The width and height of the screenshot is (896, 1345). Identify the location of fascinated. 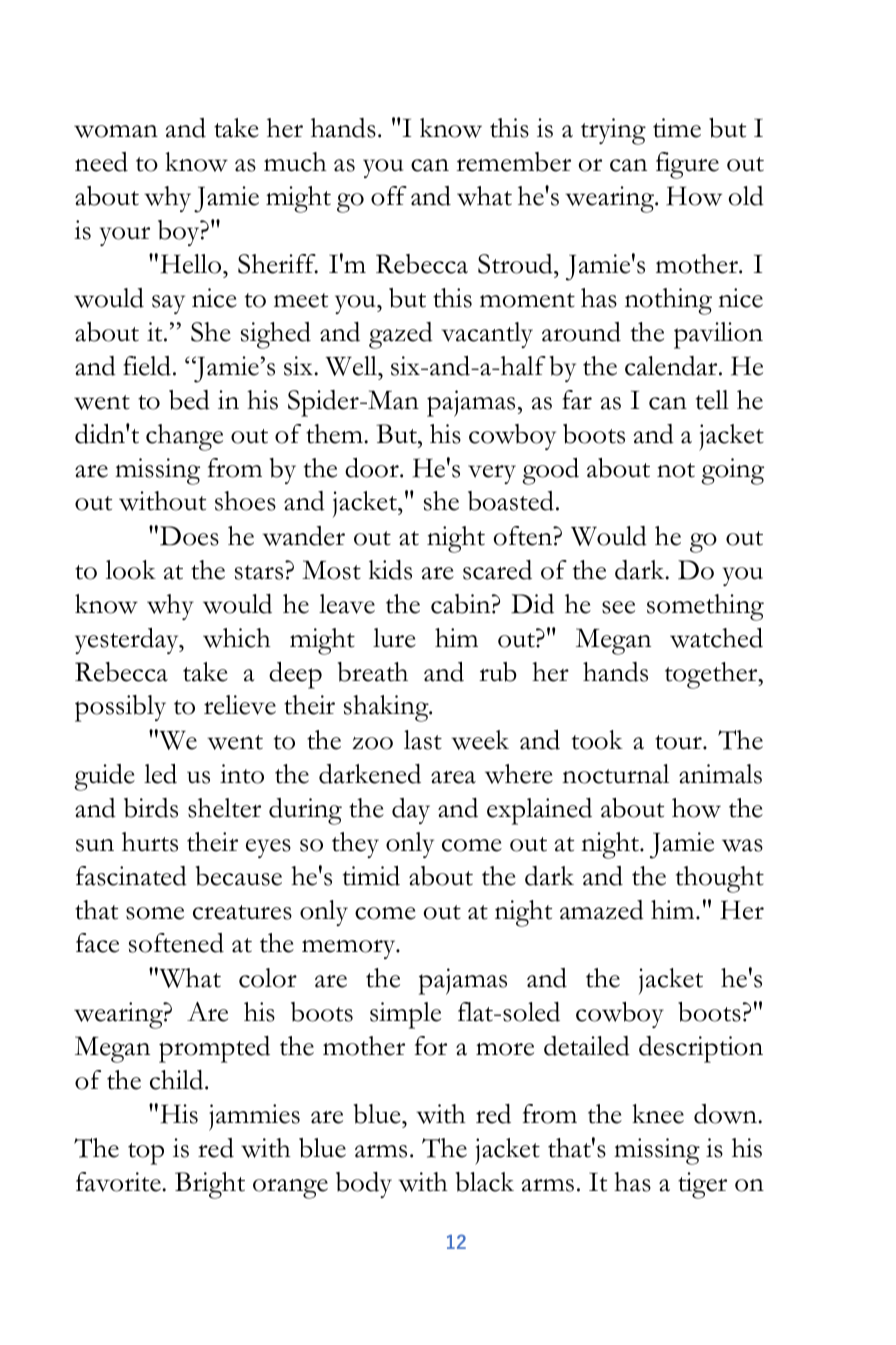
(131, 876).
